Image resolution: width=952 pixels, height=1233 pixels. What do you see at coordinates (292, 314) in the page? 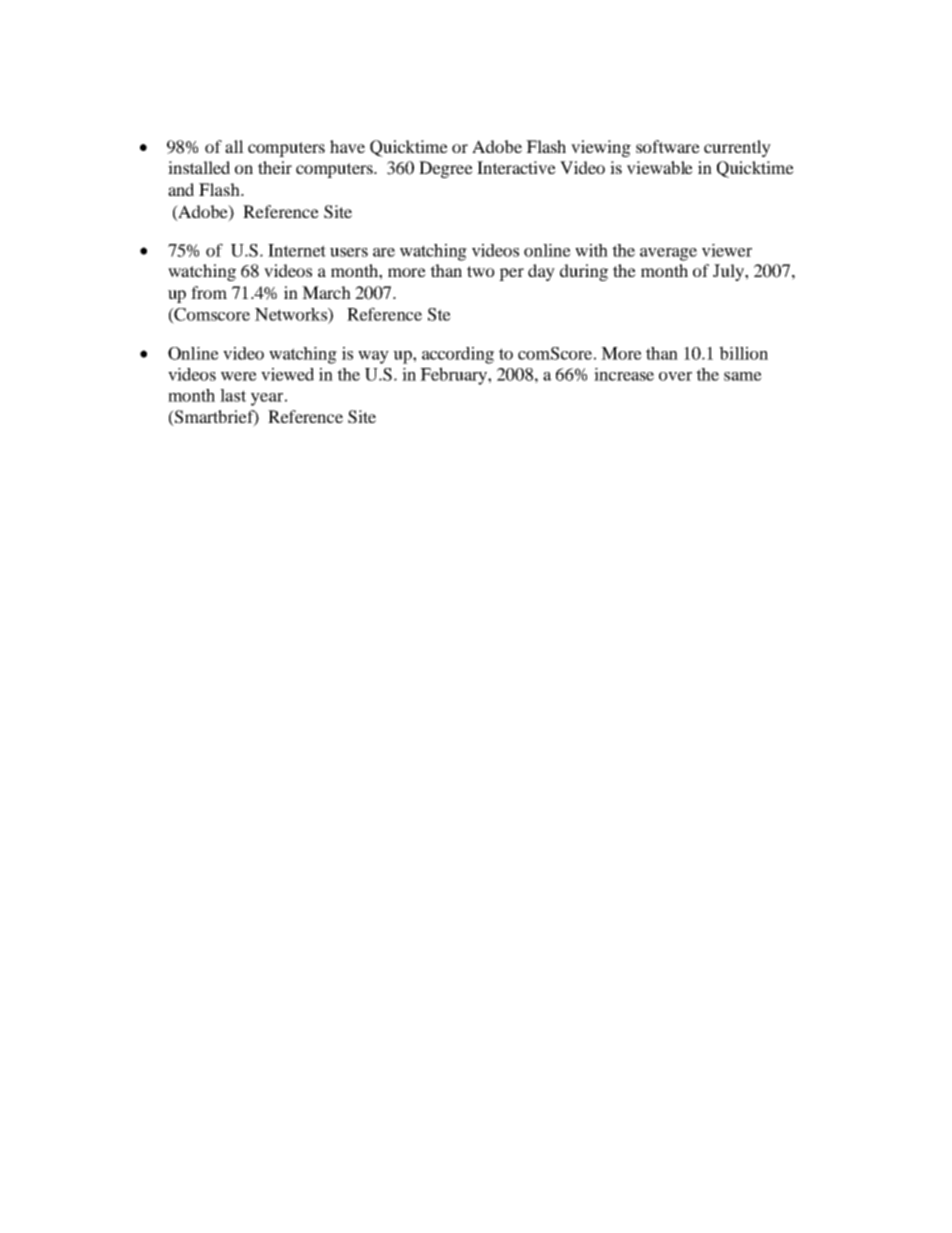
I see `Networks` at bounding box center [292, 314].
